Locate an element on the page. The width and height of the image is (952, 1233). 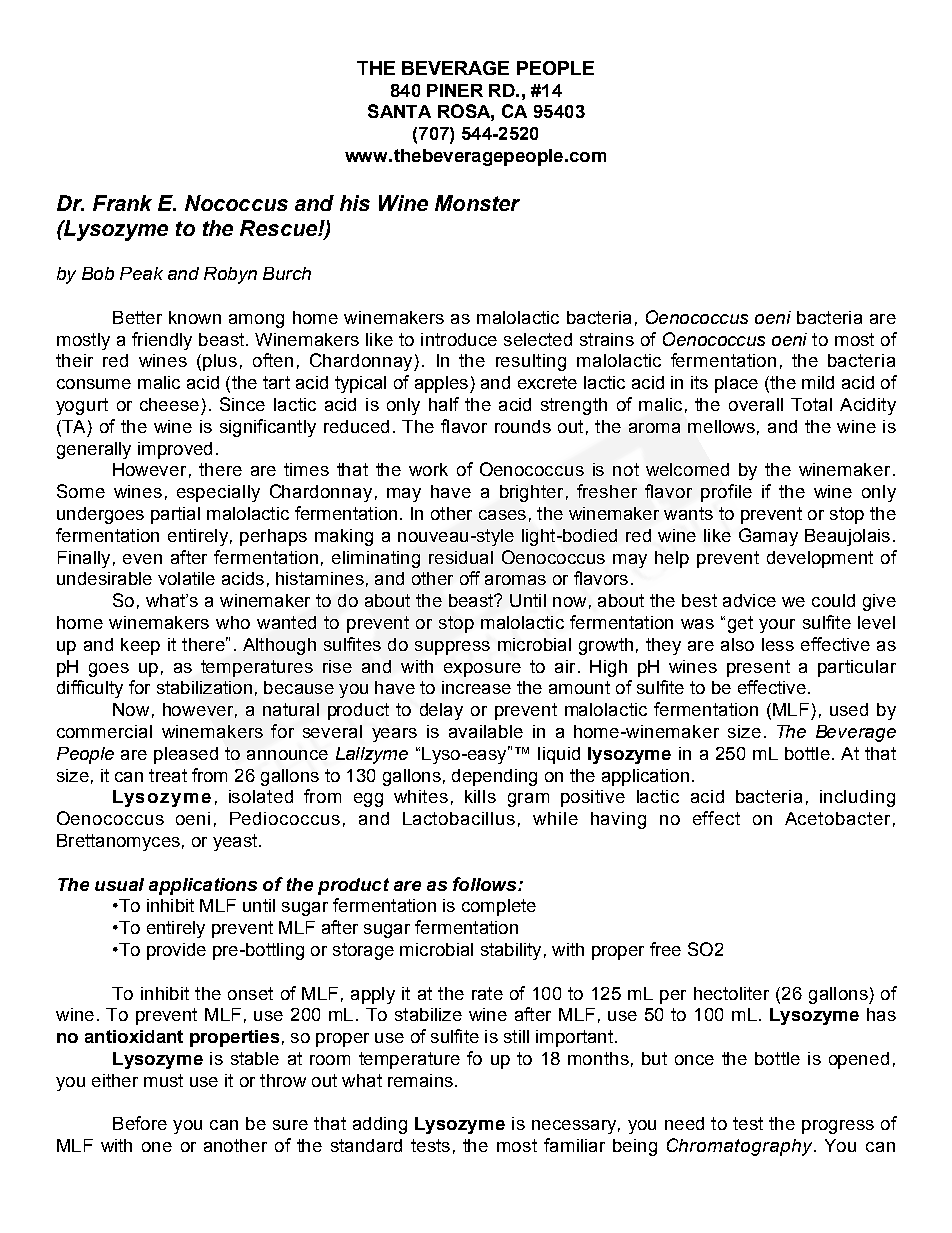
SANTA is located at coordinates (399, 111).
